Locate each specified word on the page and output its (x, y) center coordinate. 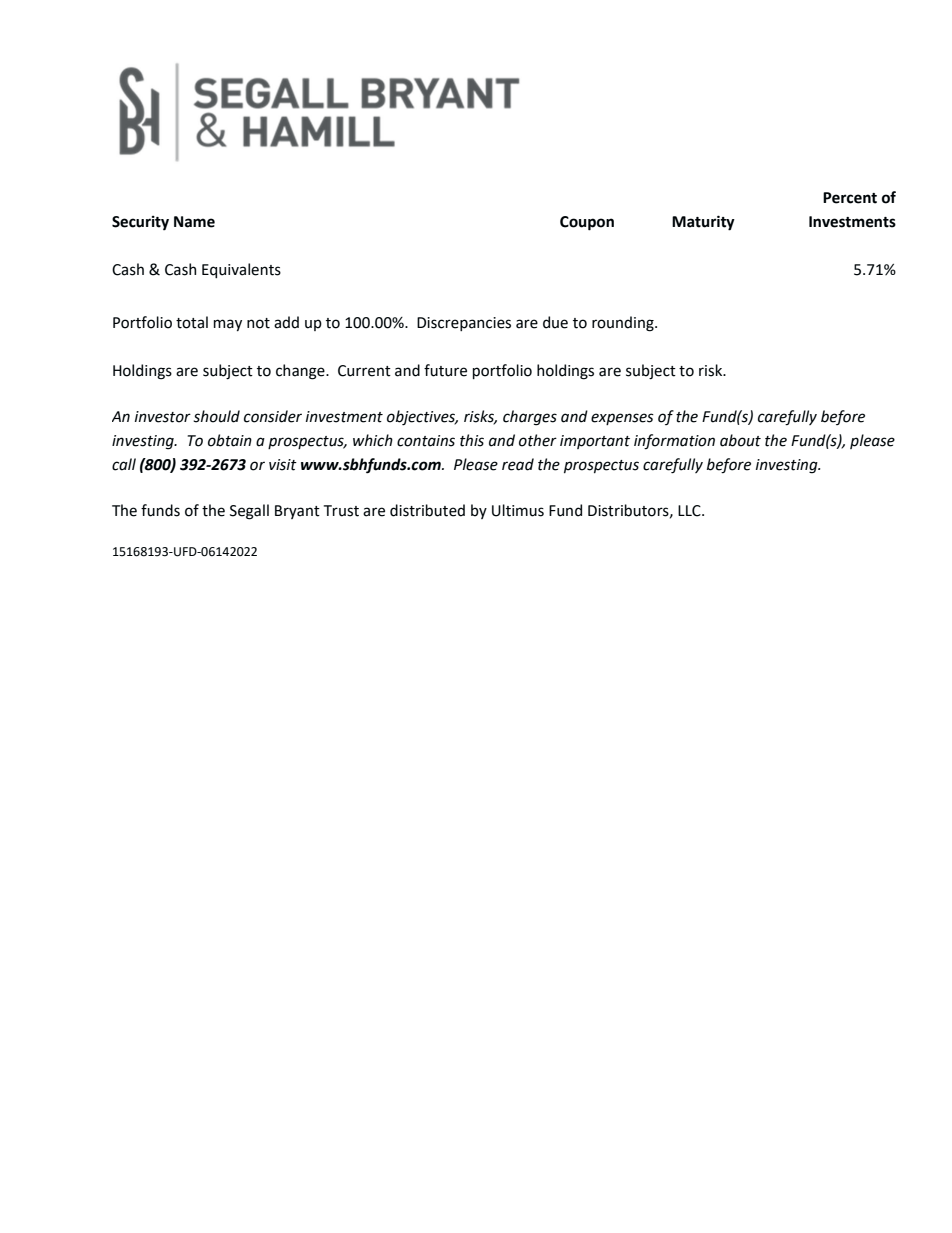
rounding (624, 324)
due (555, 322)
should (216, 416)
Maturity (703, 223)
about (740, 440)
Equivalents (241, 270)
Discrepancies (464, 324)
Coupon (587, 223)
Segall (249, 512)
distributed (427, 510)
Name (194, 222)
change (301, 372)
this (472, 440)
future (445, 370)
